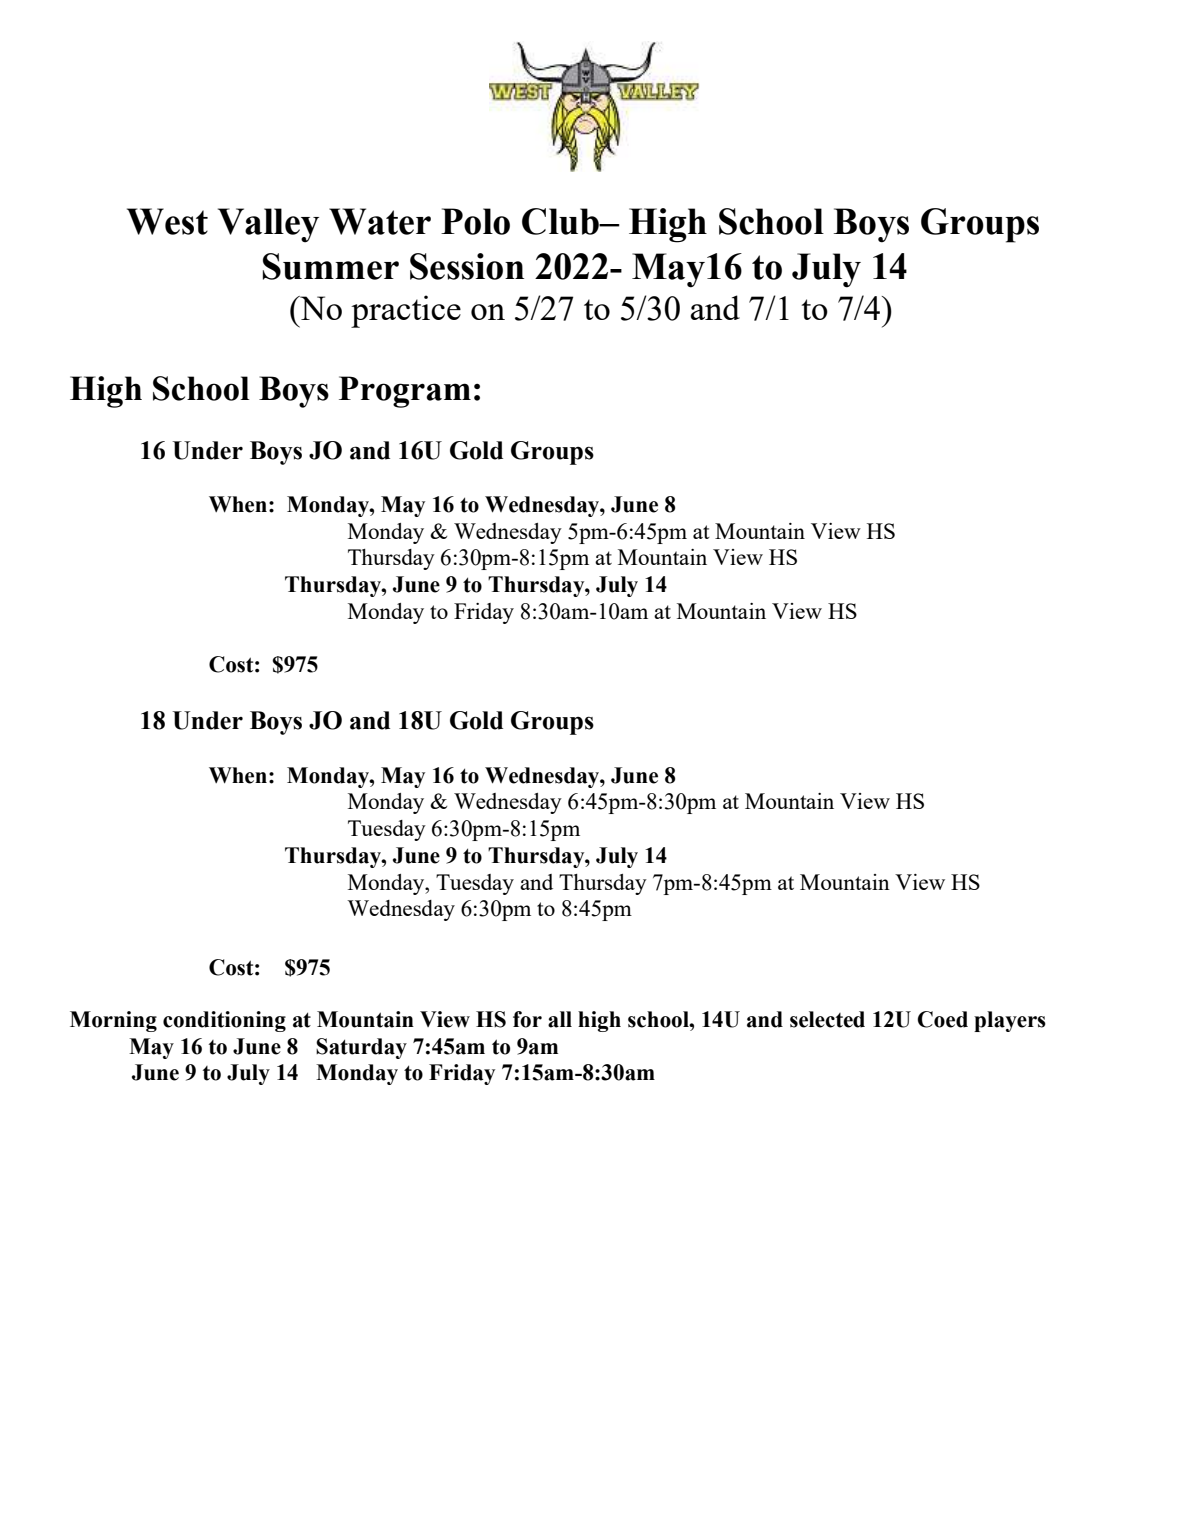  Describe the element at coordinates (224, 1021) in the screenshot. I see `conditioning` at that location.
